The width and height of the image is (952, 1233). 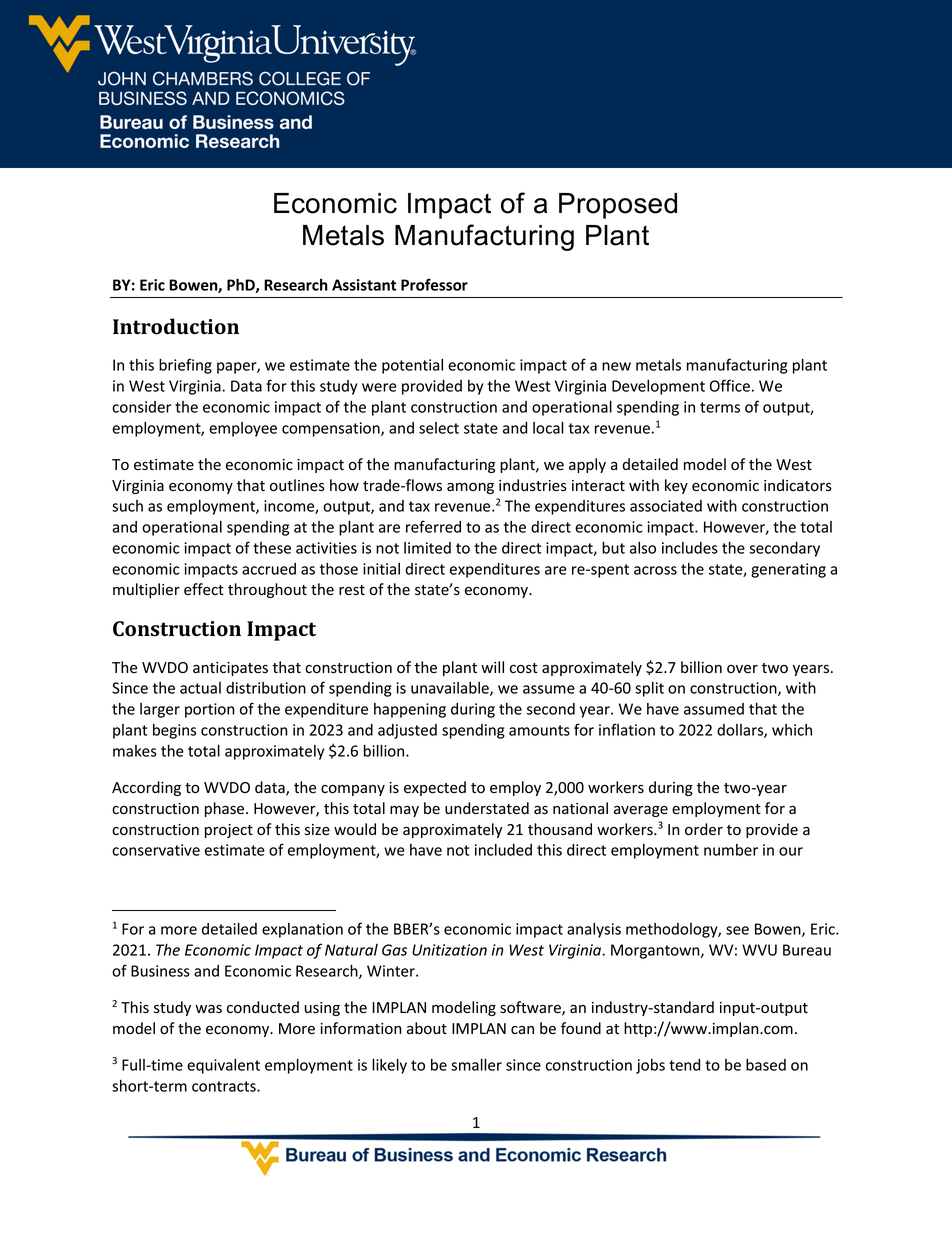 What do you see at coordinates (618, 206) in the image?
I see `Proposed` at bounding box center [618, 206].
